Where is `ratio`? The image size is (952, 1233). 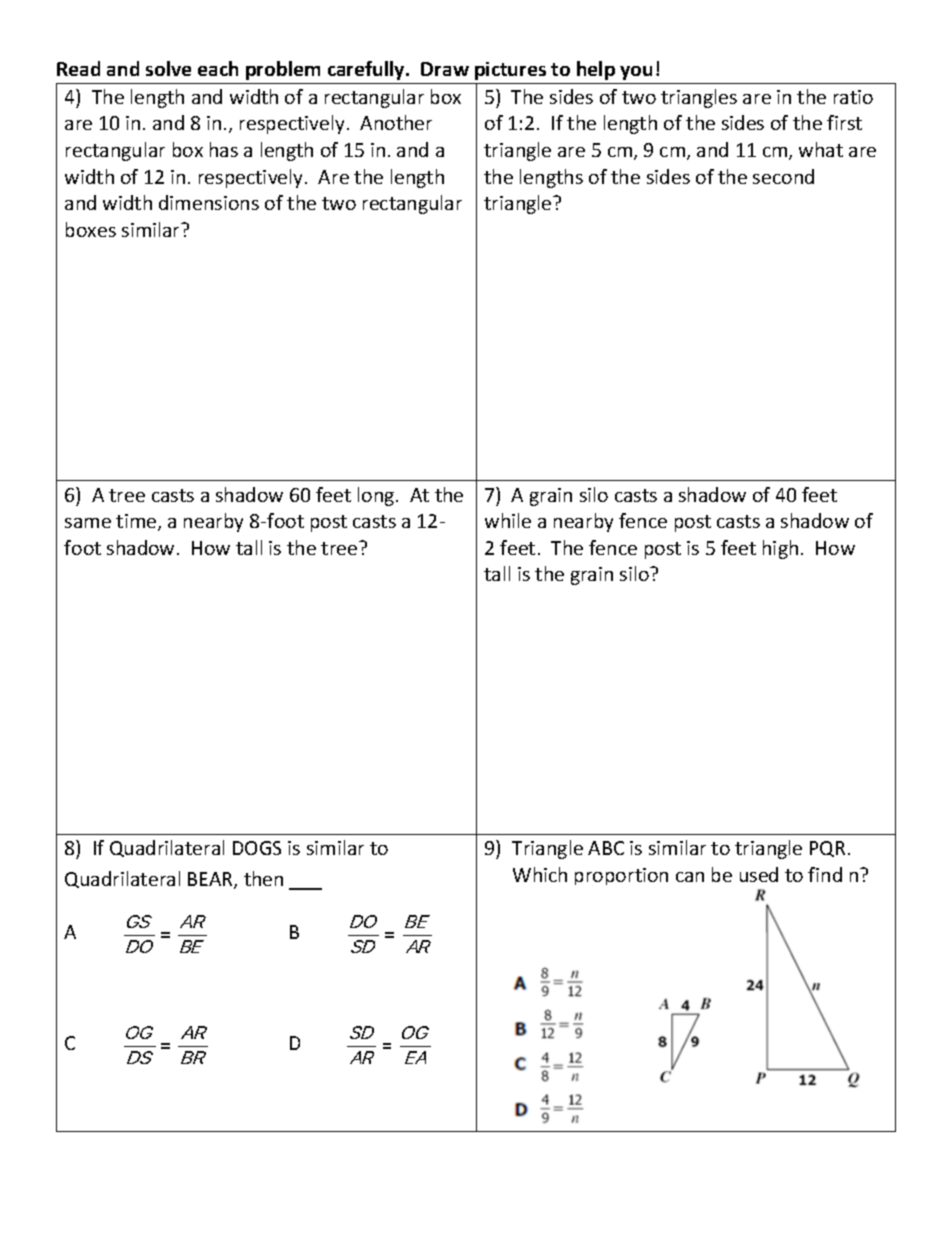
ratio is located at coordinates (853, 97).
